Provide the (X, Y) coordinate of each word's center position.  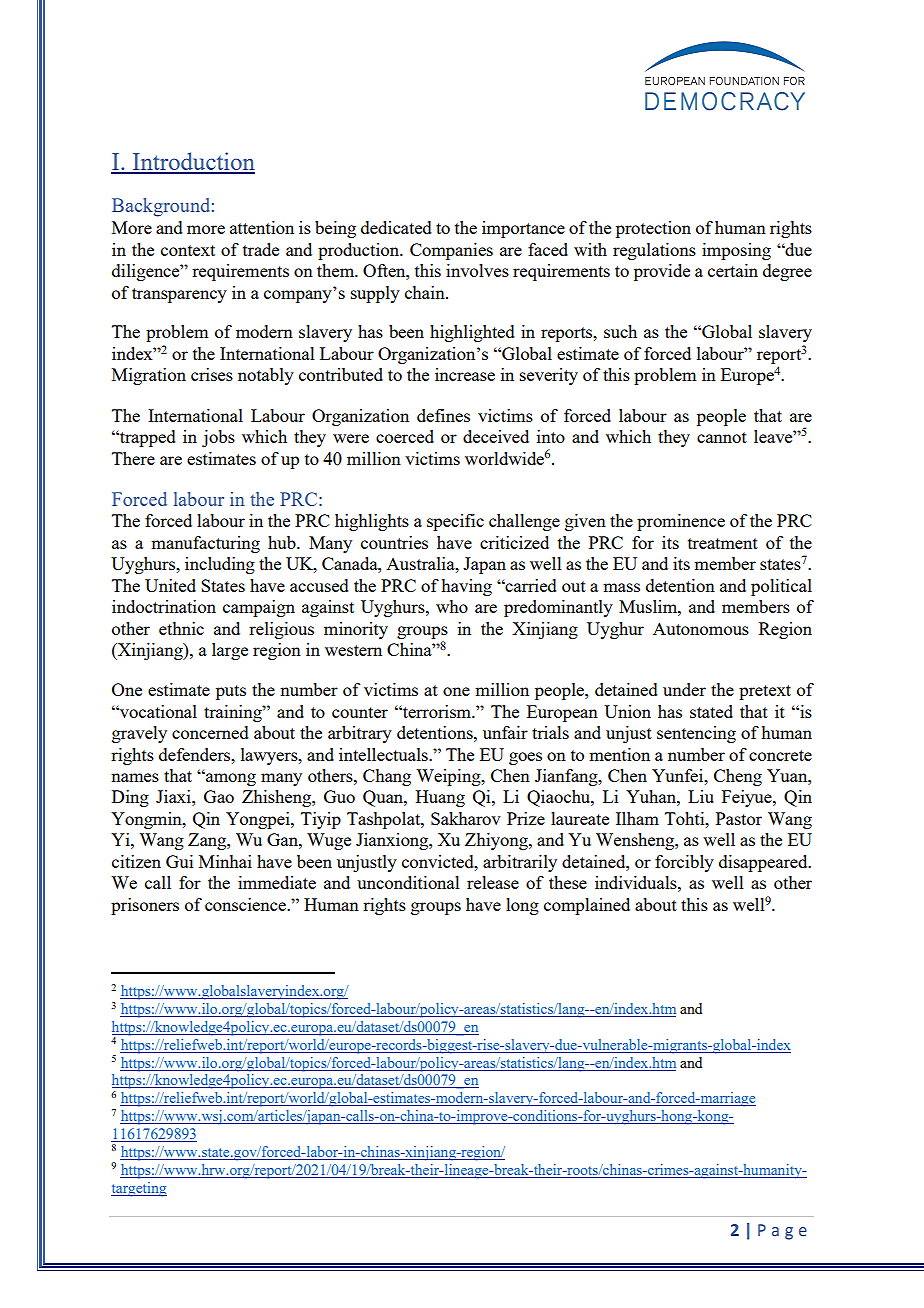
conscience (246, 904)
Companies (451, 251)
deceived (496, 436)
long (522, 906)
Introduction (192, 162)
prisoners (145, 906)
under (684, 689)
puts (231, 692)
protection (653, 229)
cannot (722, 437)
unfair (505, 732)
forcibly (684, 863)
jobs (218, 438)
